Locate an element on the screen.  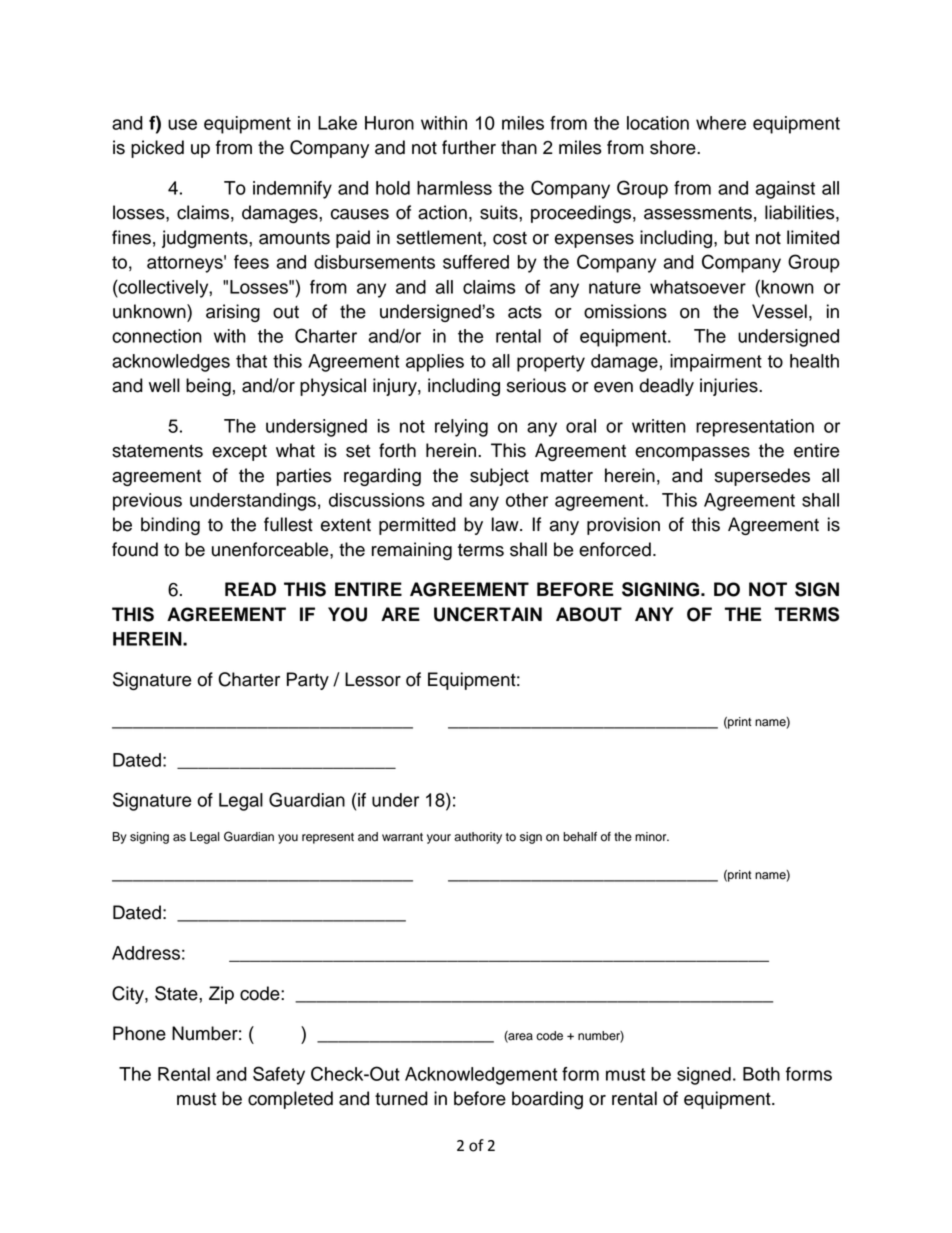
ABOUT is located at coordinates (589, 614).
